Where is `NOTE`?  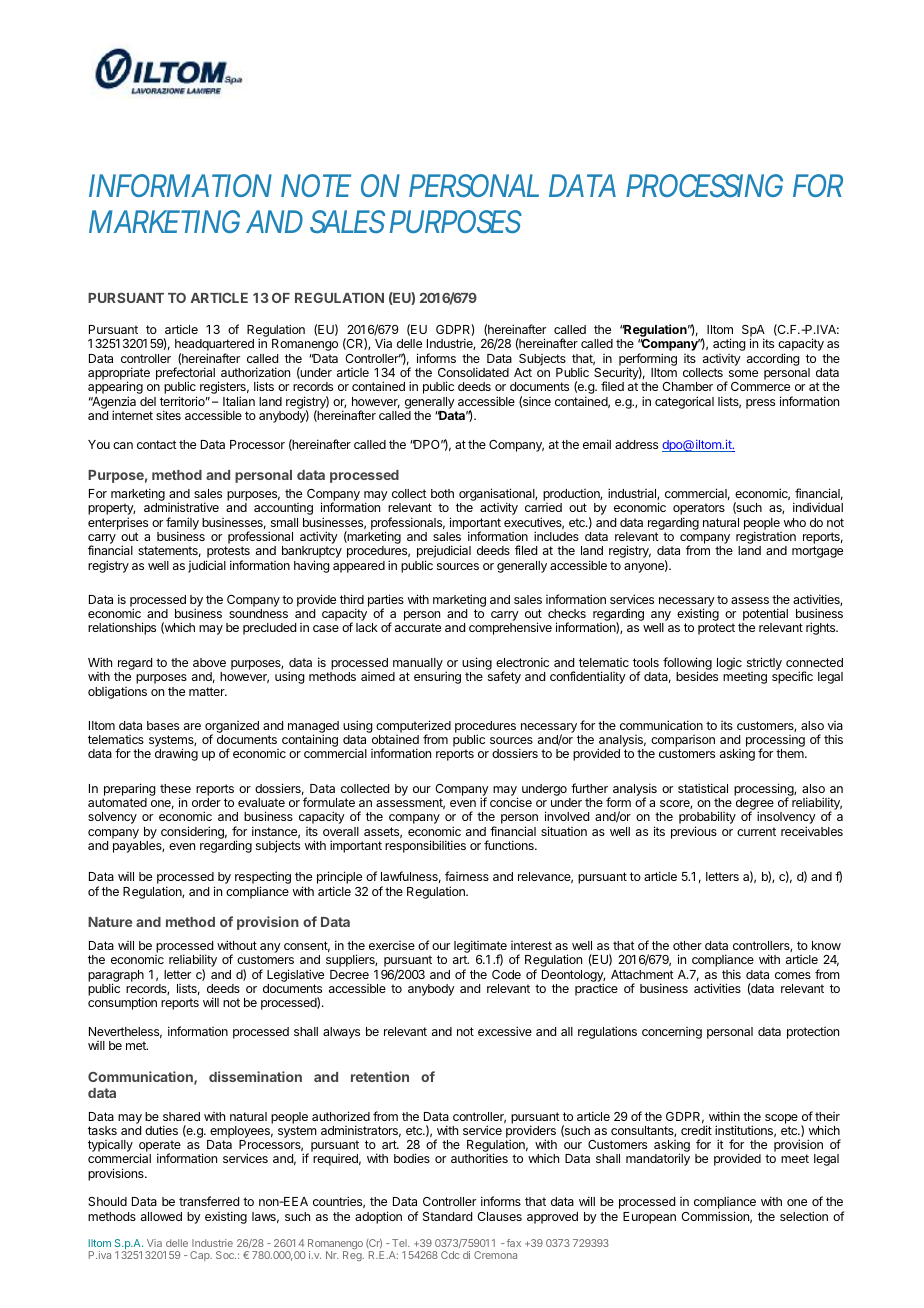
NOTE is located at coordinates (316, 185).
